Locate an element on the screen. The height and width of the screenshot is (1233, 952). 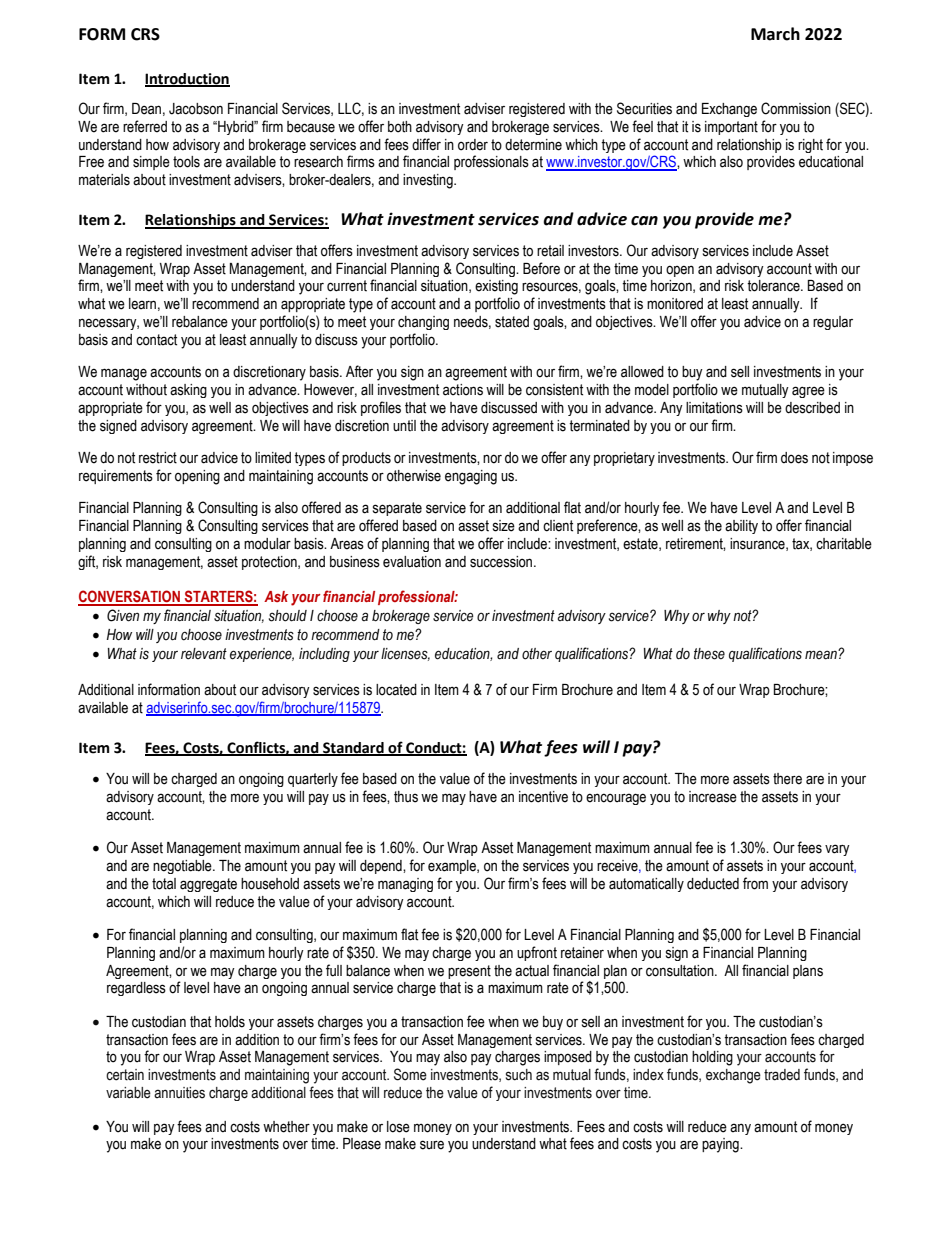
succession is located at coordinates (502, 562).
